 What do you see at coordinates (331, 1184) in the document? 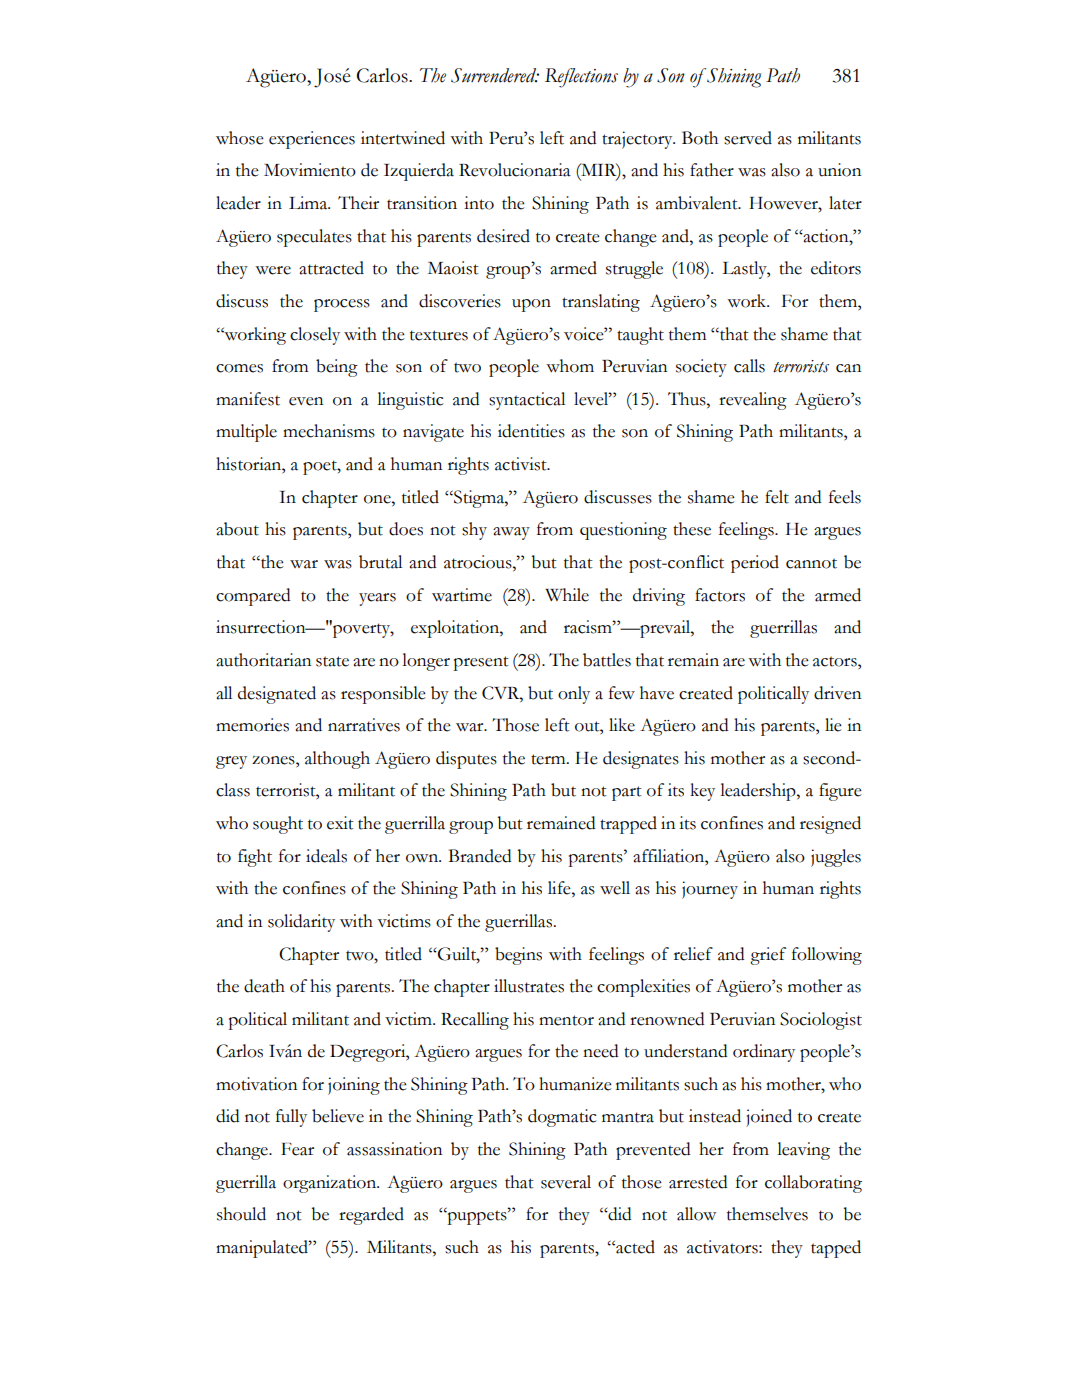
I see `organization` at bounding box center [331, 1184].
